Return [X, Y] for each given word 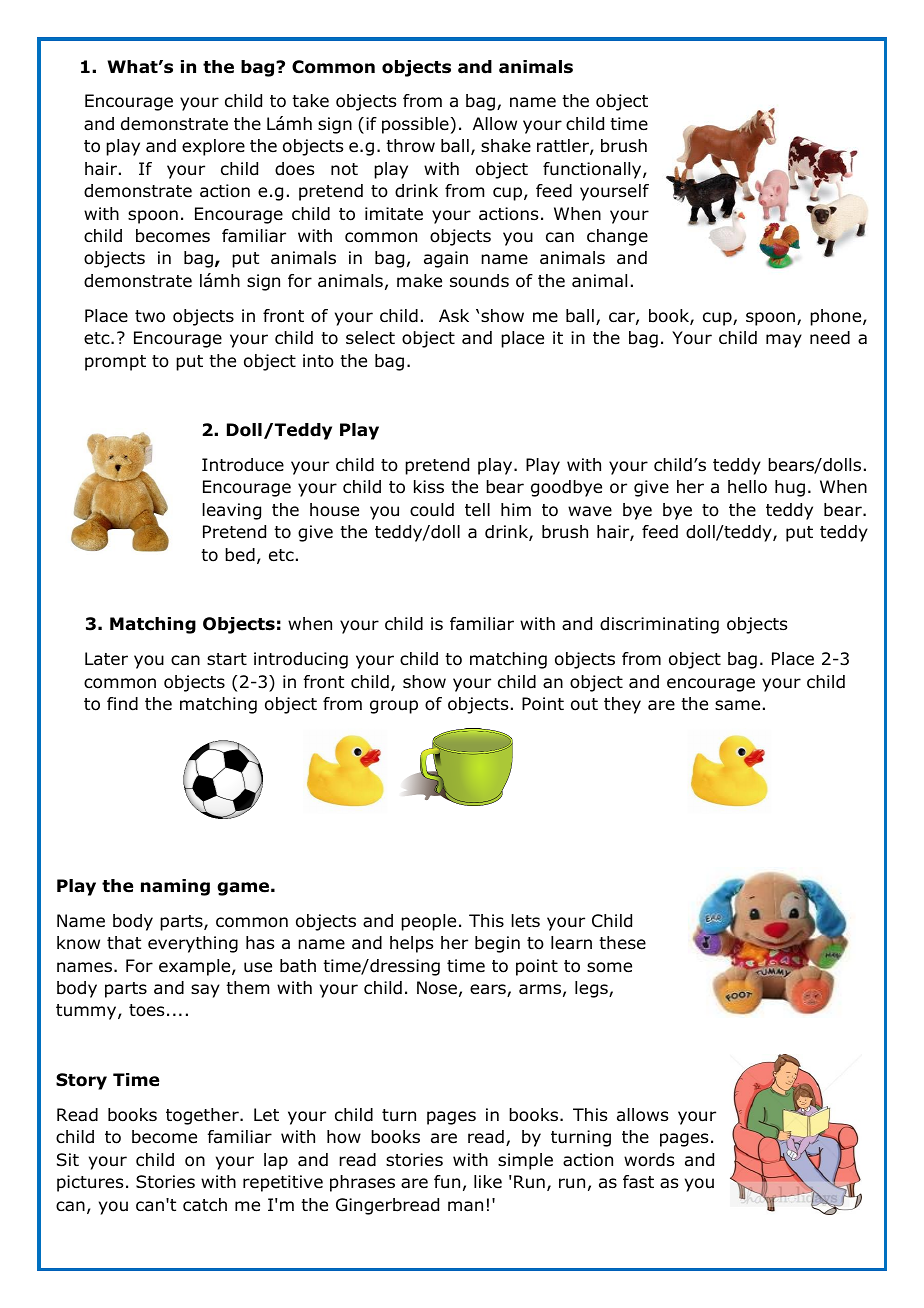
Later [106, 659]
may [784, 341]
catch [205, 1205]
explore [213, 147]
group [394, 707]
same [737, 705]
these [622, 943]
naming [175, 887]
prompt [115, 363]
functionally [593, 170]
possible [415, 125]
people [428, 922]
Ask [454, 315]
